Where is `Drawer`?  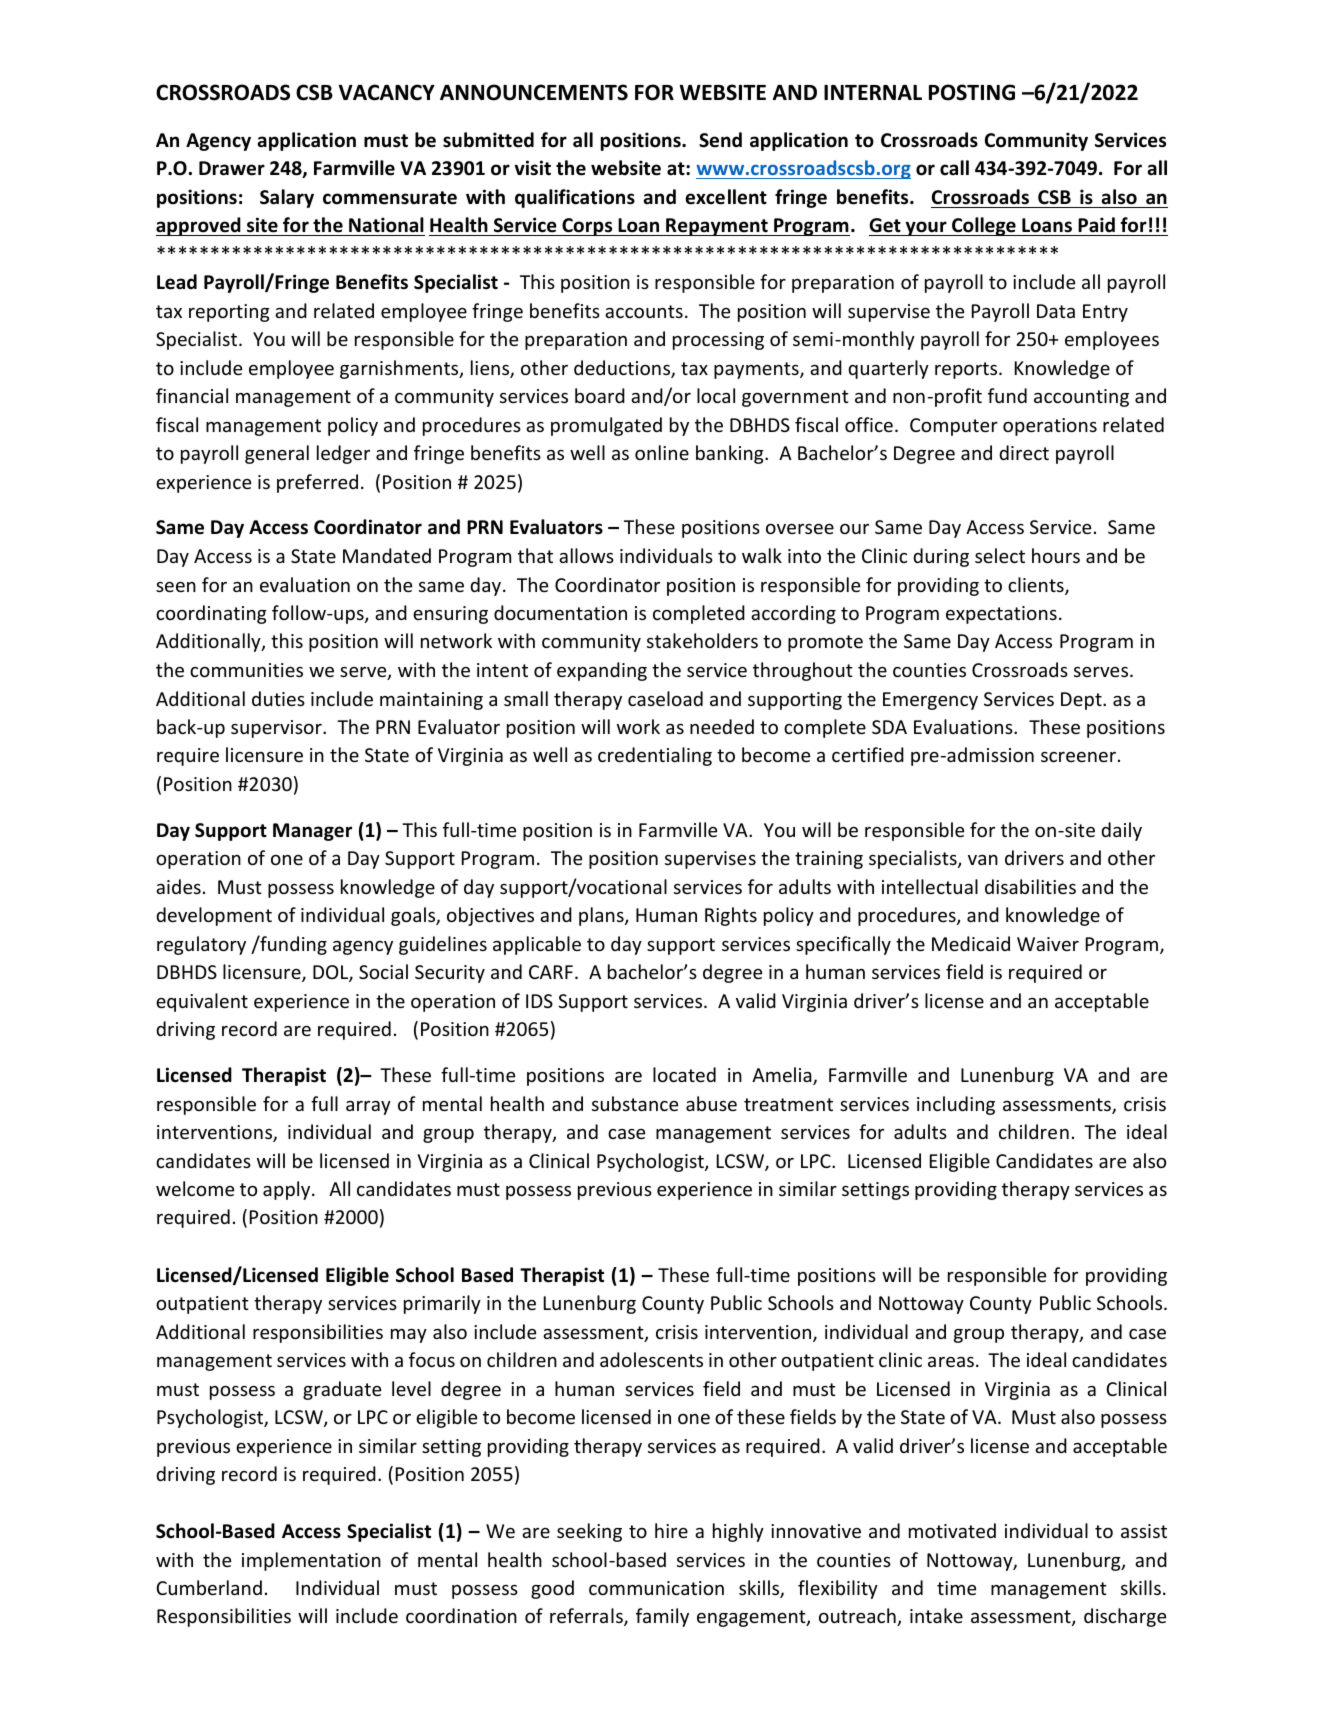 Drawer is located at coordinates (232, 168).
